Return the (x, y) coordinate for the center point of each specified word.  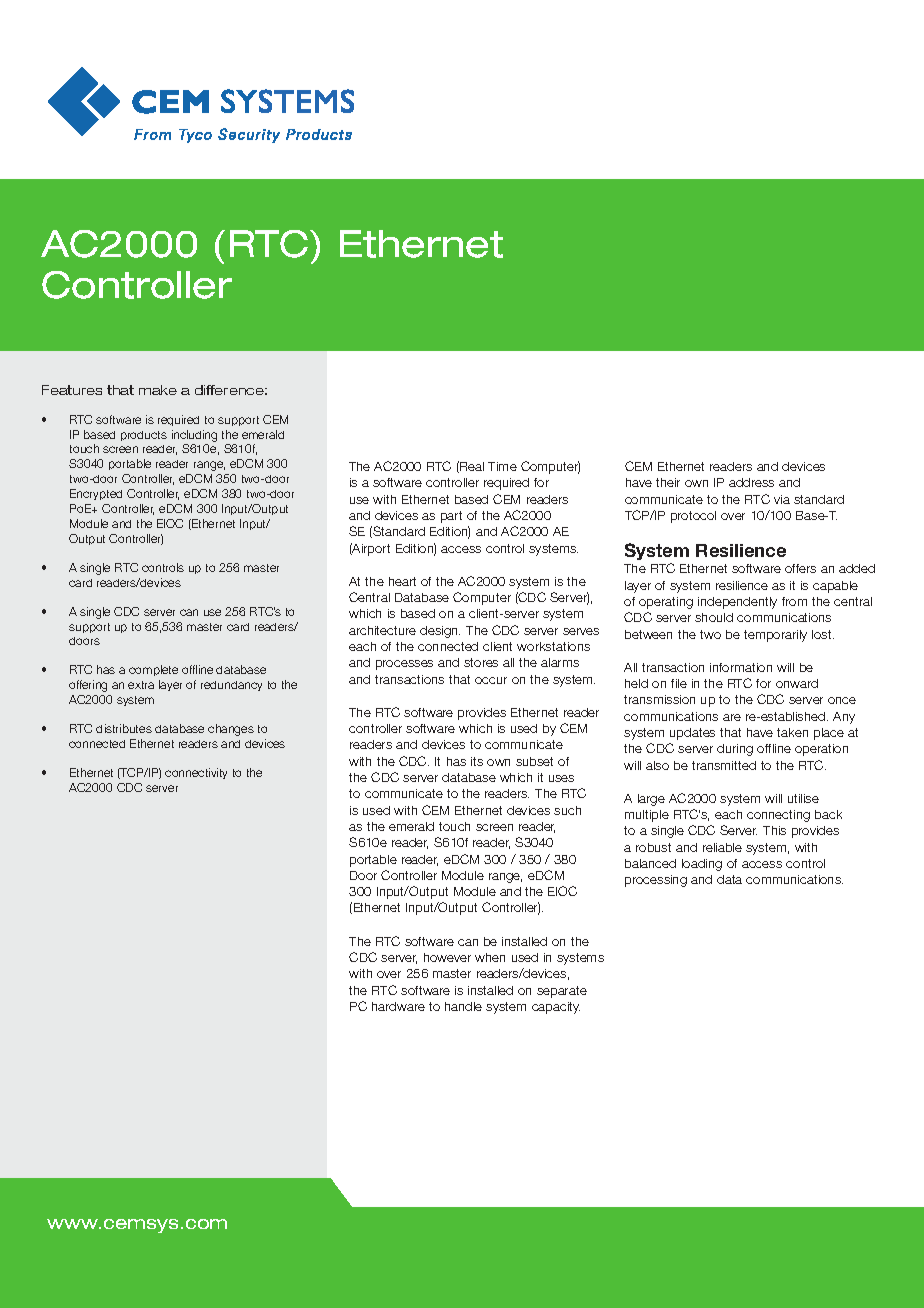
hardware (398, 1006)
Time (502, 466)
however (447, 957)
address (751, 482)
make (158, 390)
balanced (650, 863)
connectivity (196, 773)
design (440, 632)
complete (153, 670)
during (735, 750)
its (477, 761)
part (451, 517)
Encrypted (96, 494)
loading (702, 865)
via (782, 499)
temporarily (775, 636)
